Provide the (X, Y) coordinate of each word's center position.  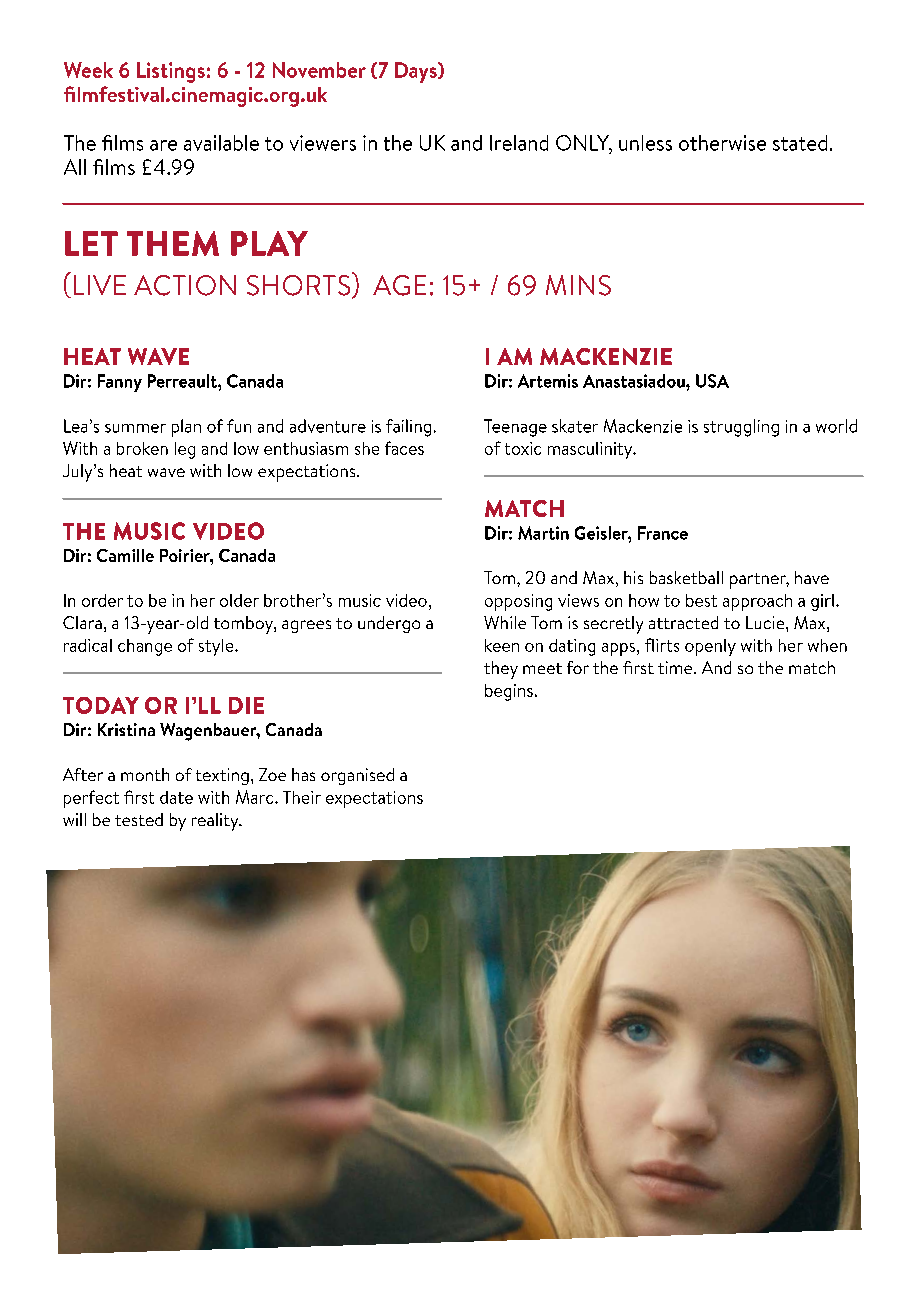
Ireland (519, 143)
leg (185, 450)
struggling (741, 428)
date (176, 797)
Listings (171, 72)
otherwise (722, 143)
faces (404, 448)
